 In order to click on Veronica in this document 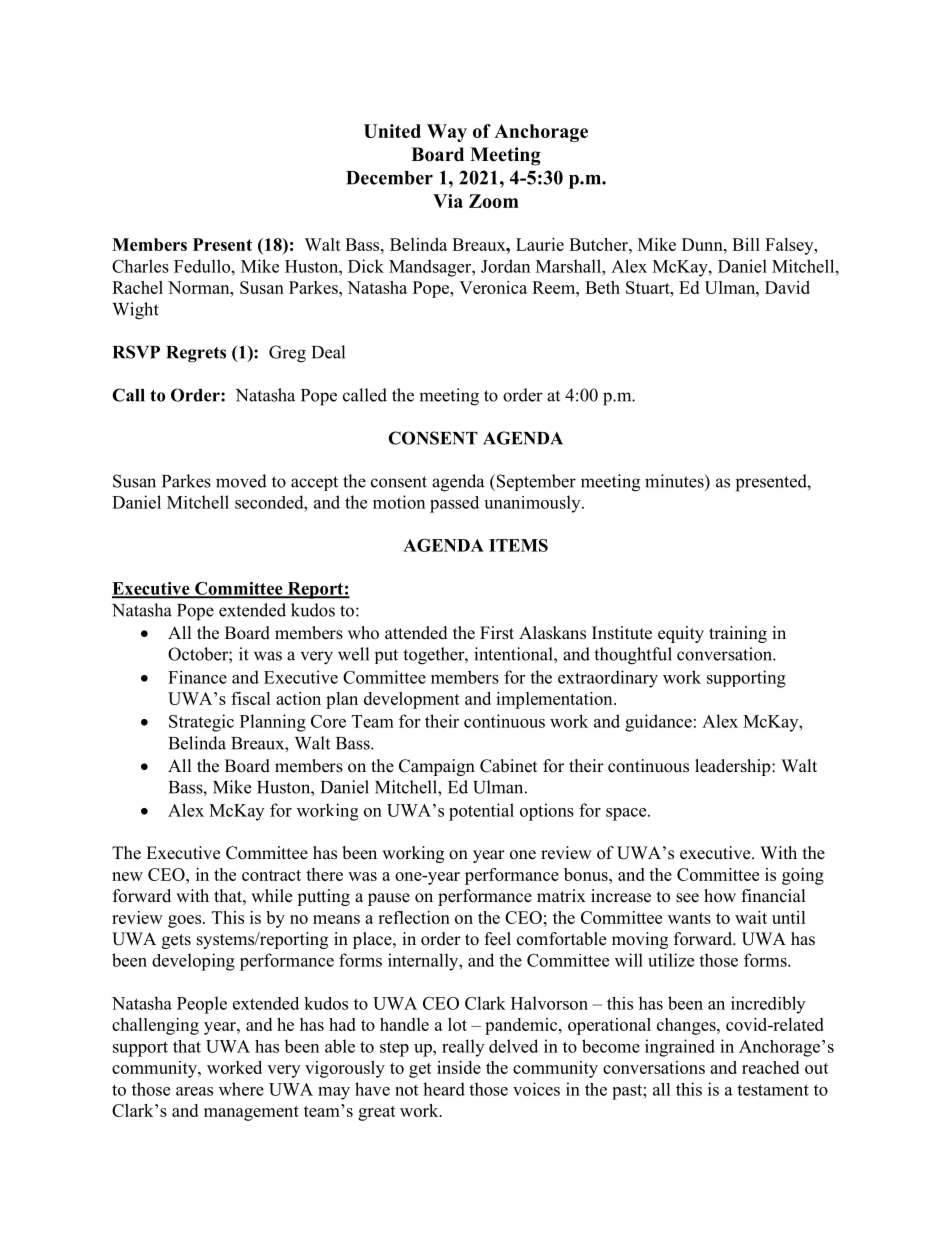, I will do `click(493, 287)`.
